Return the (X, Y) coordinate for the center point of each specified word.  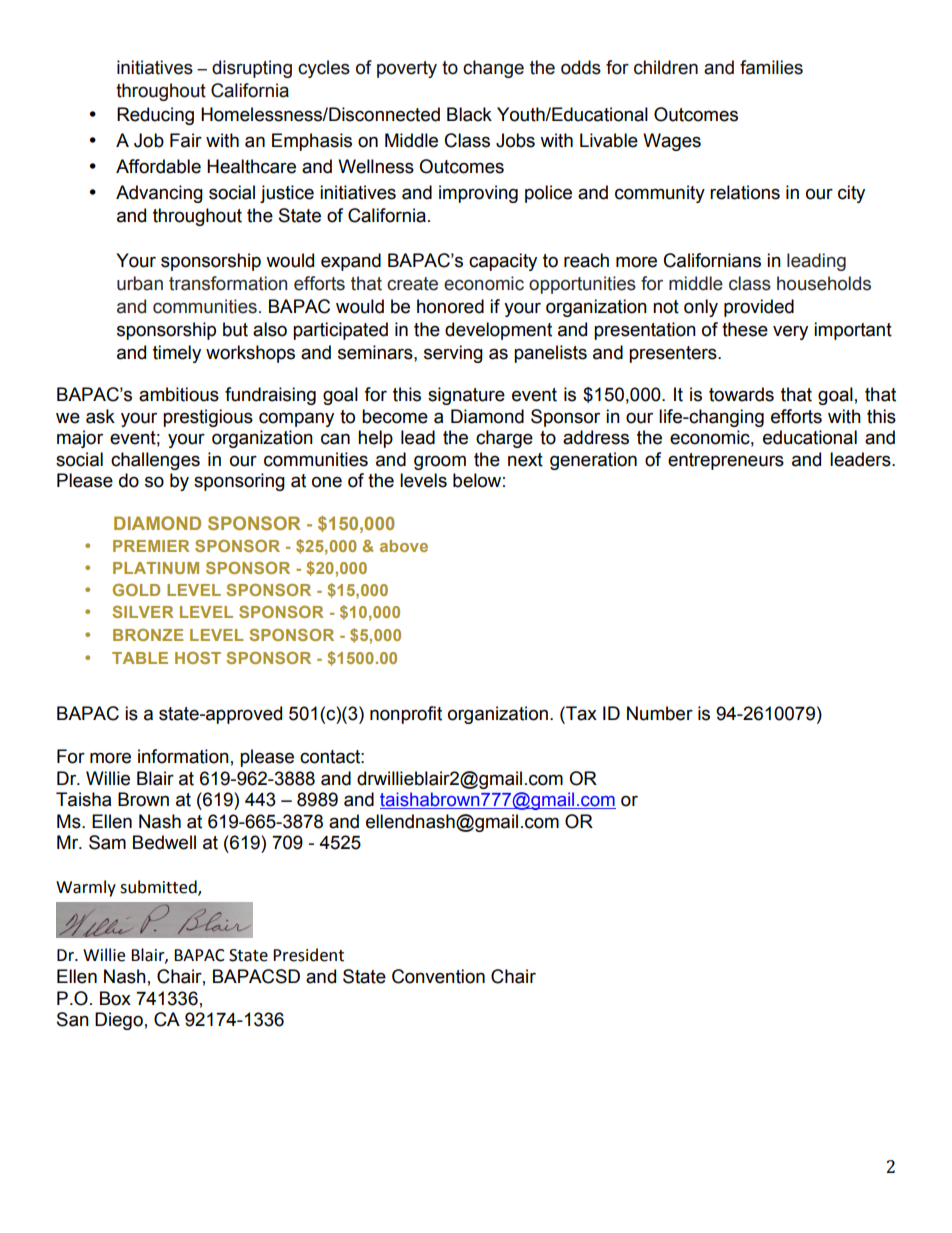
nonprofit (406, 715)
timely (177, 354)
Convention (438, 976)
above (404, 546)
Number (660, 713)
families (771, 67)
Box (115, 998)
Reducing (155, 116)
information (183, 756)
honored (450, 306)
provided (759, 308)
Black (469, 114)
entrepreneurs (726, 461)
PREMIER (151, 546)
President (308, 955)
